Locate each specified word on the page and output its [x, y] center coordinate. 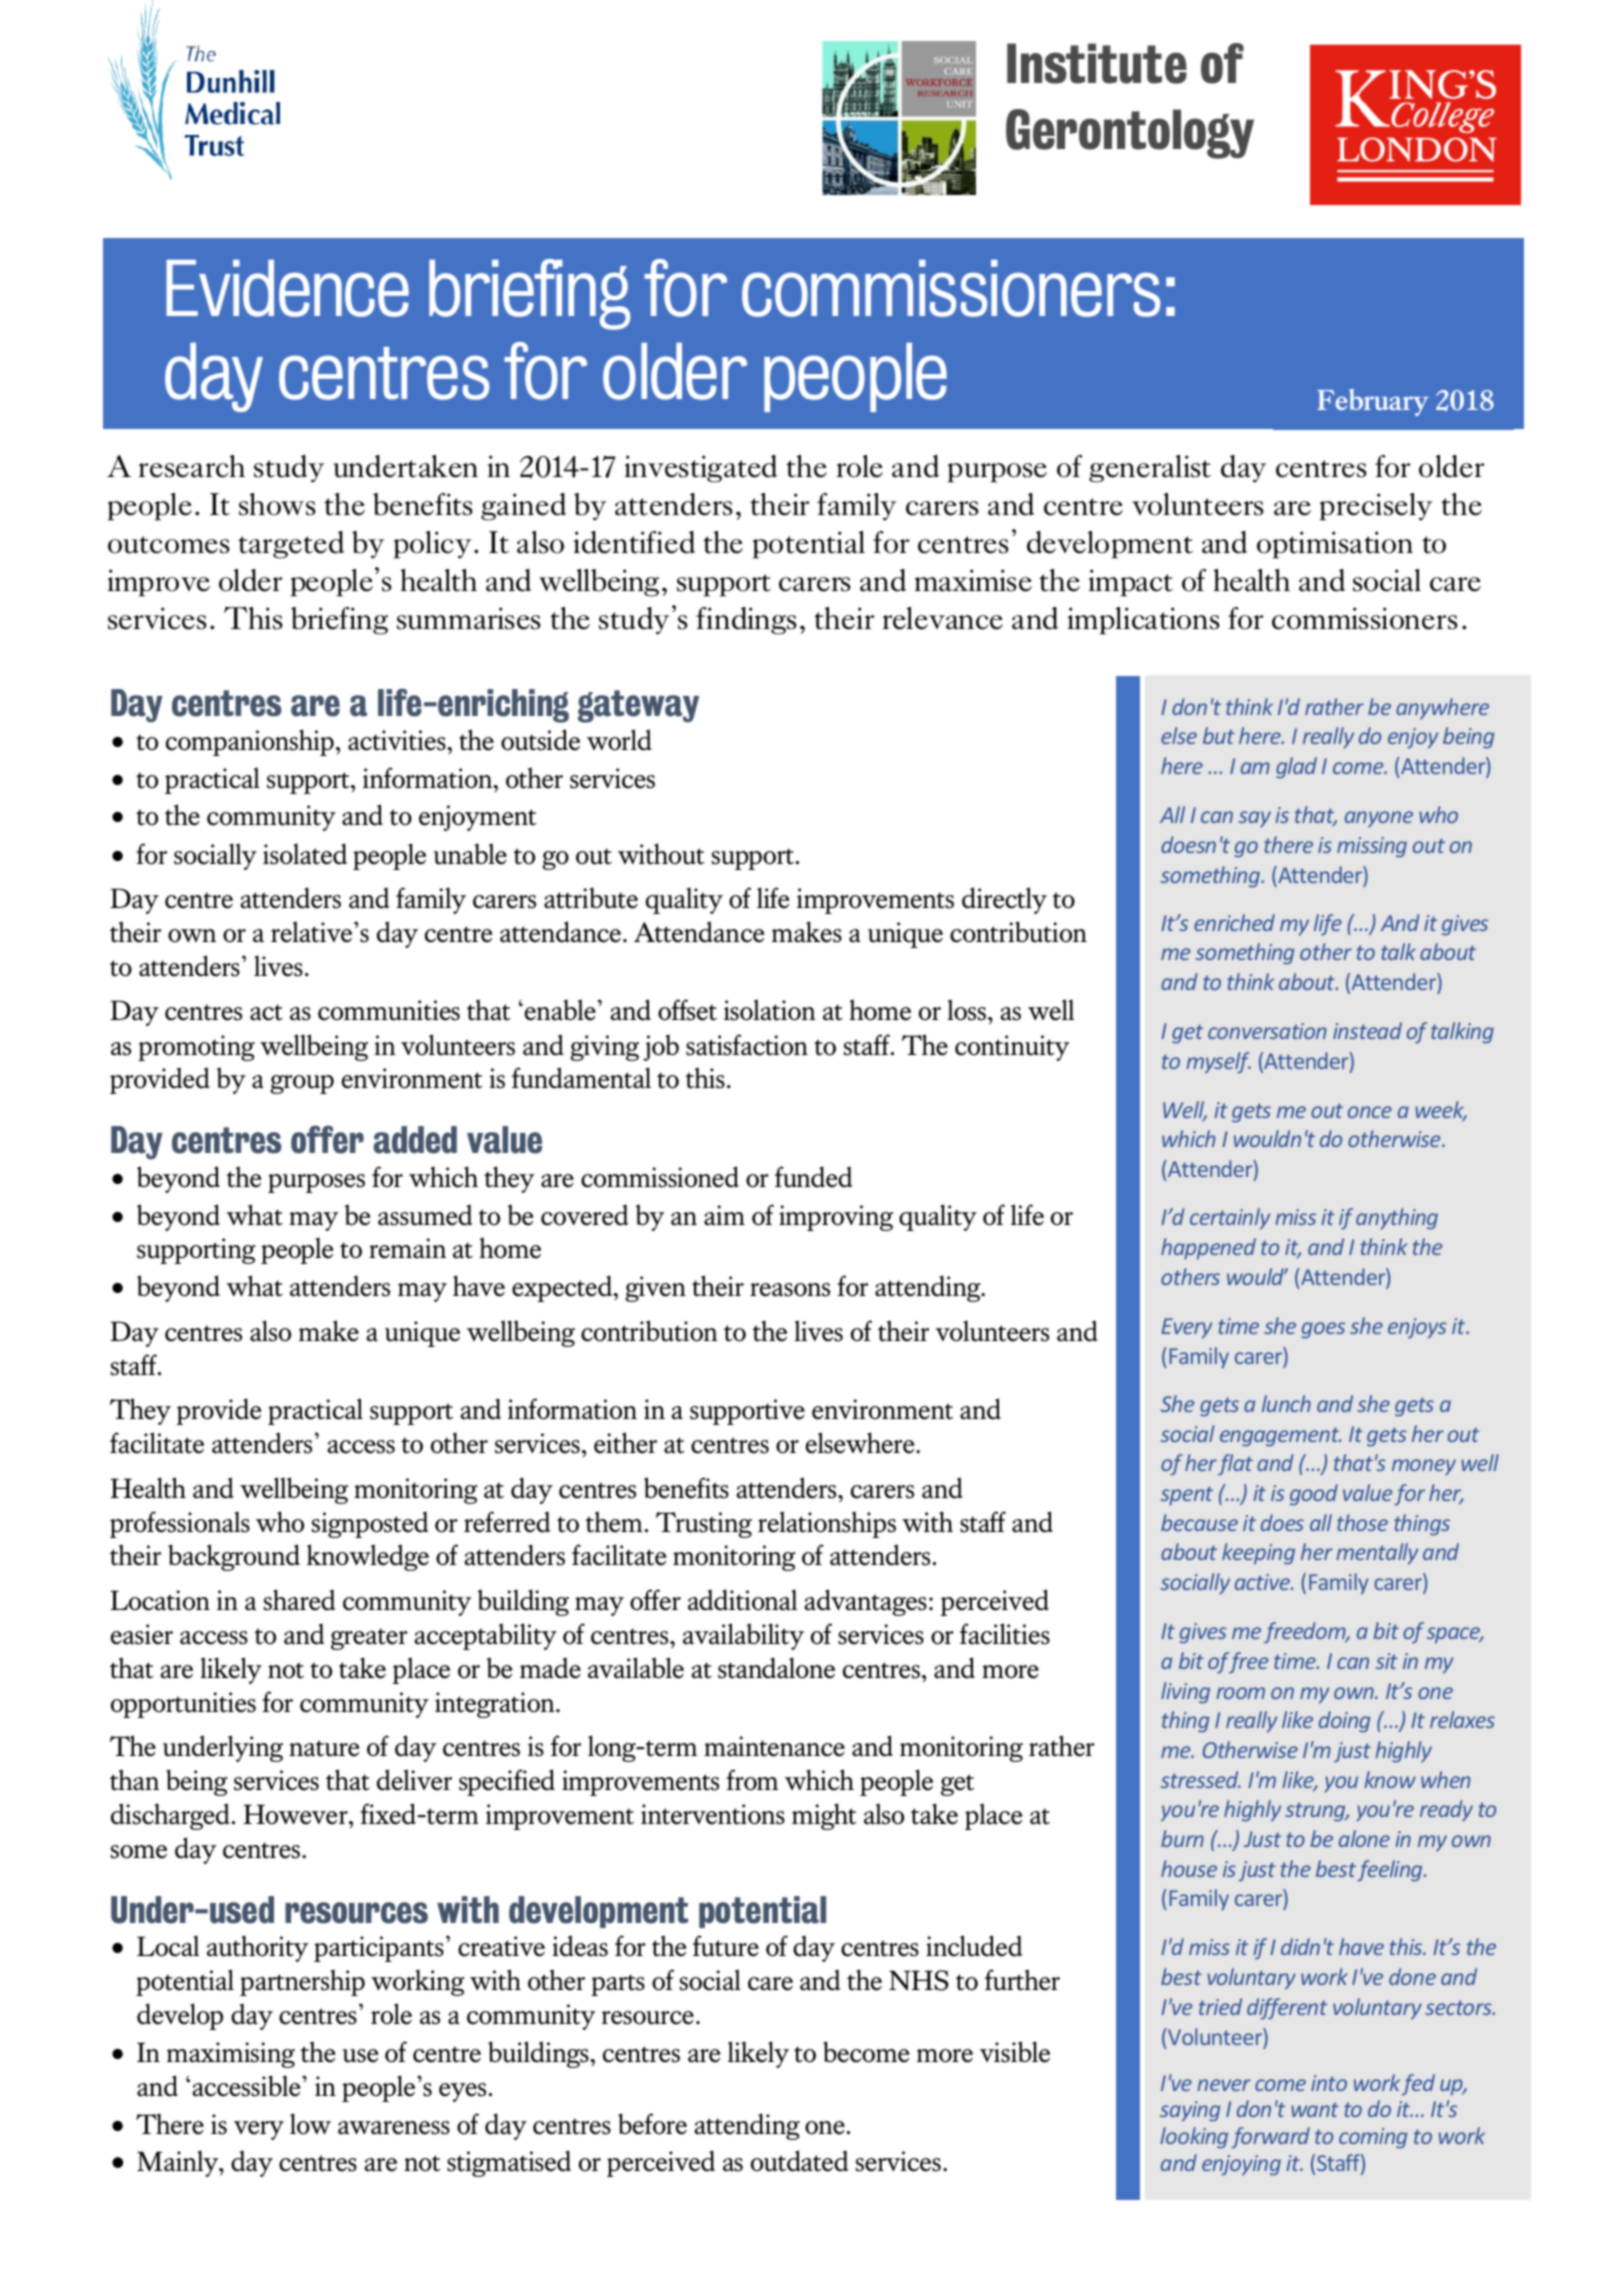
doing [1344, 1722]
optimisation [1335, 545]
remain [407, 1248]
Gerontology [1130, 134]
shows [277, 504]
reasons [790, 1290]
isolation [770, 1010]
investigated [701, 469]
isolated [305, 854]
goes [1323, 1330]
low [310, 2124]
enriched [1234, 922]
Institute [1097, 63]
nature [324, 1748]
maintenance [774, 1746]
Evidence [287, 288]
